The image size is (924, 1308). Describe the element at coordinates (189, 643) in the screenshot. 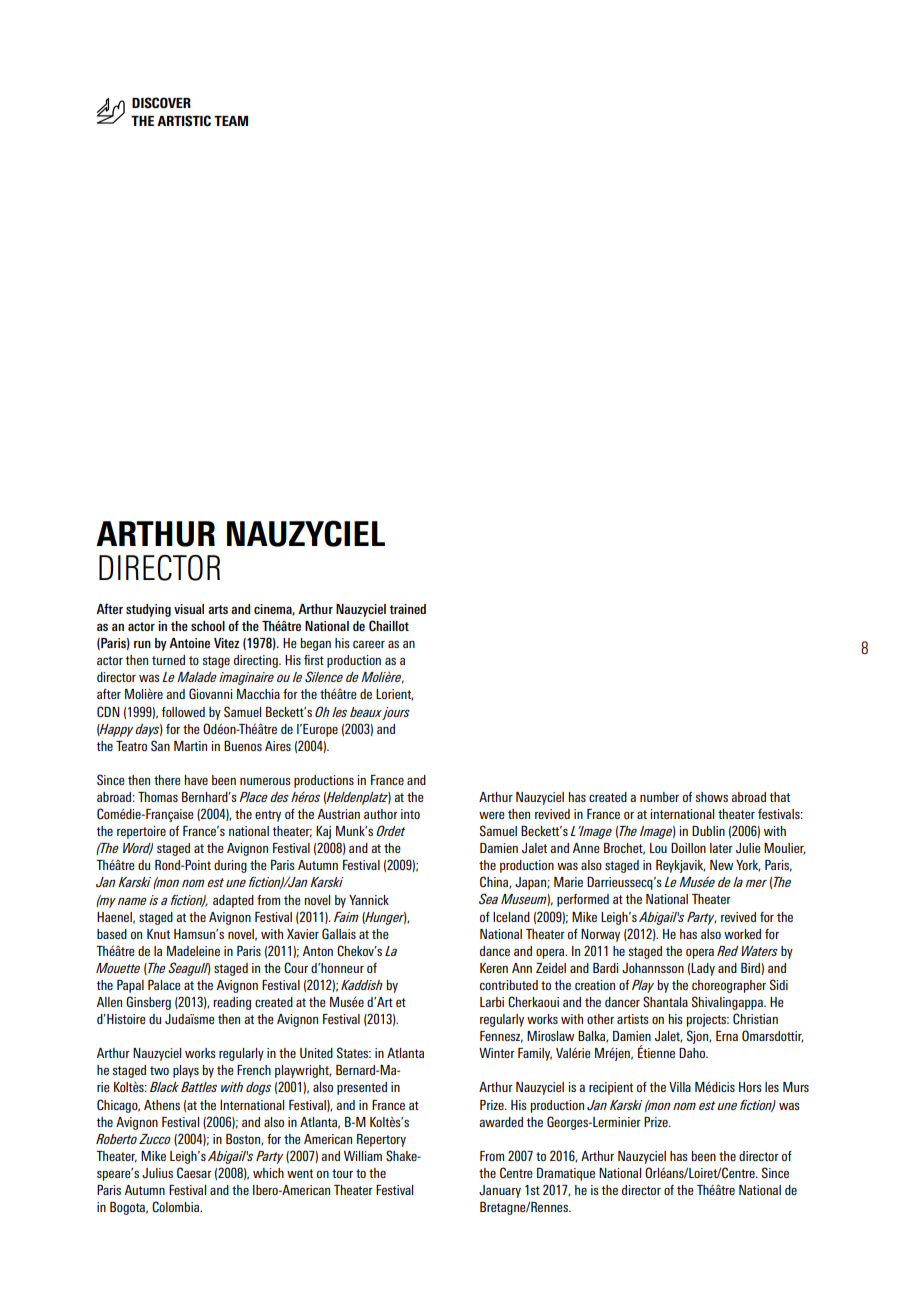

I see `Antoine` at that location.
